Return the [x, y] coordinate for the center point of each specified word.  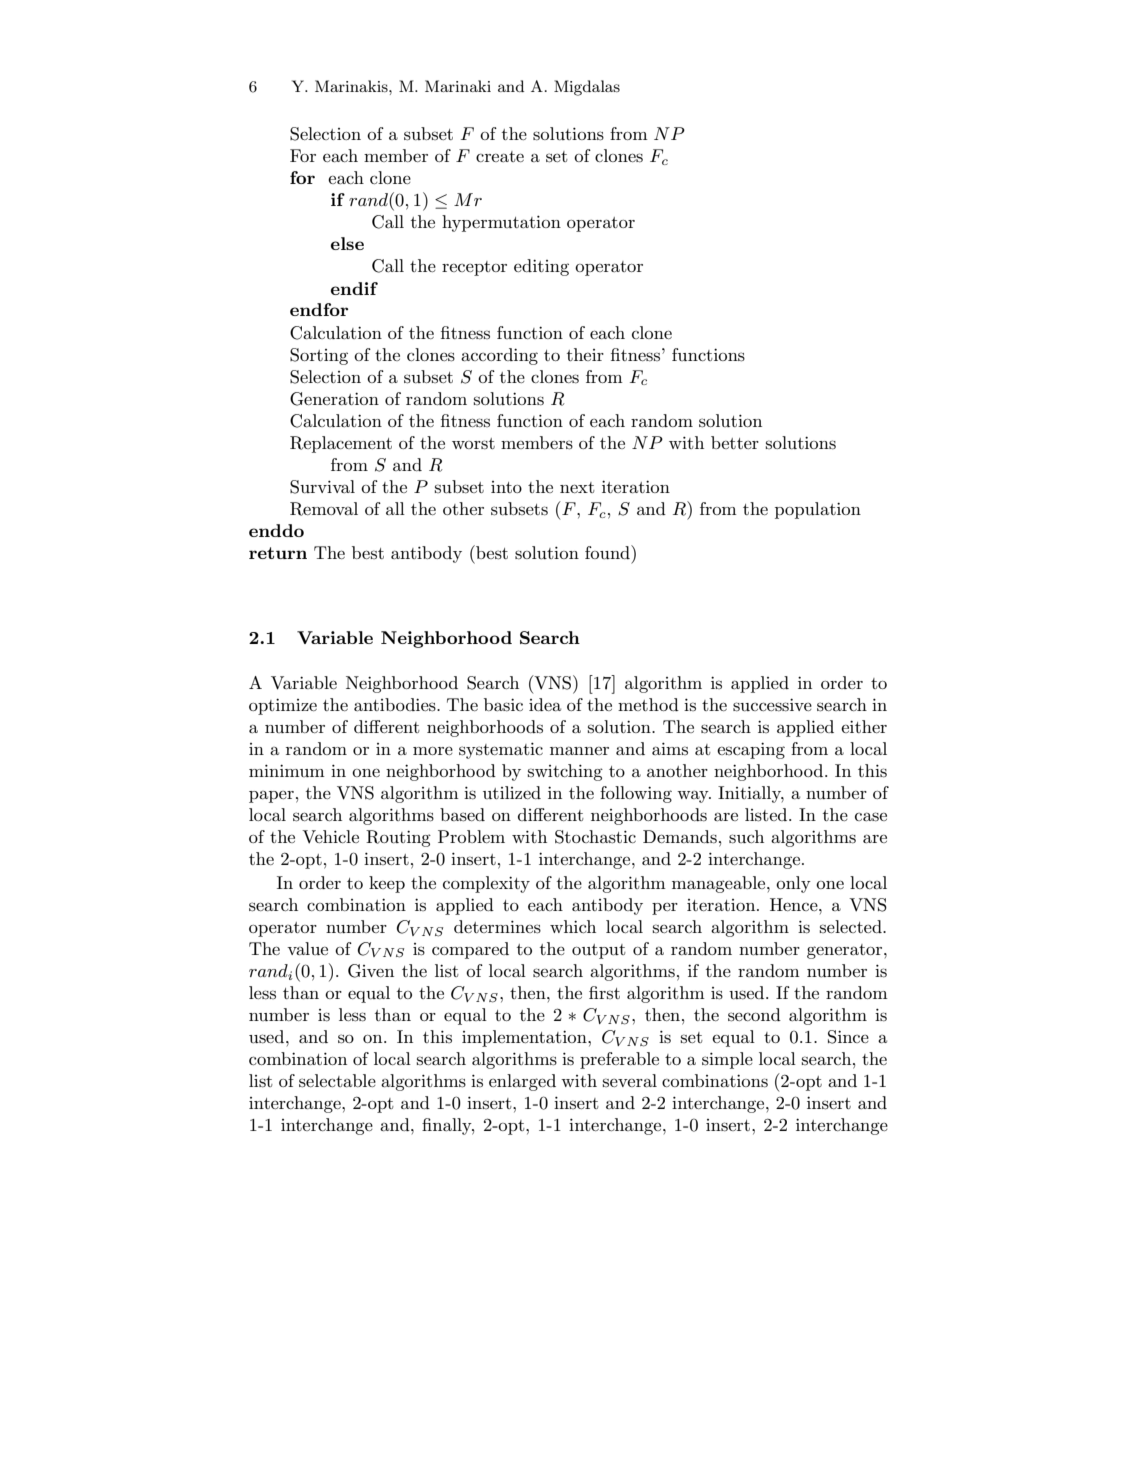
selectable [337, 1081]
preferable [619, 1060]
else [347, 243]
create [500, 156]
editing [541, 267]
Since [848, 1037]
